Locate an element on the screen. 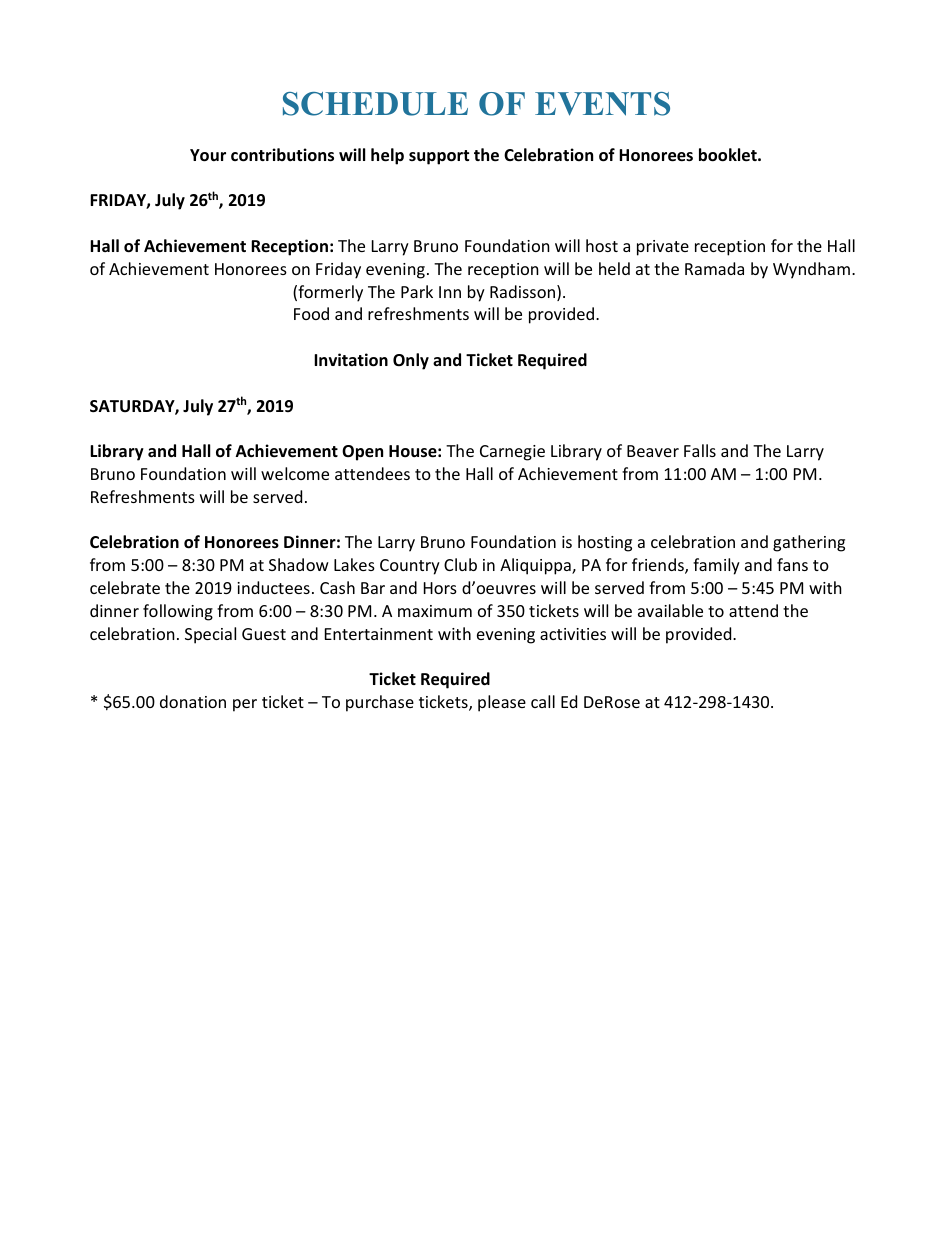 The image size is (952, 1233). celebrate is located at coordinates (125, 587).
